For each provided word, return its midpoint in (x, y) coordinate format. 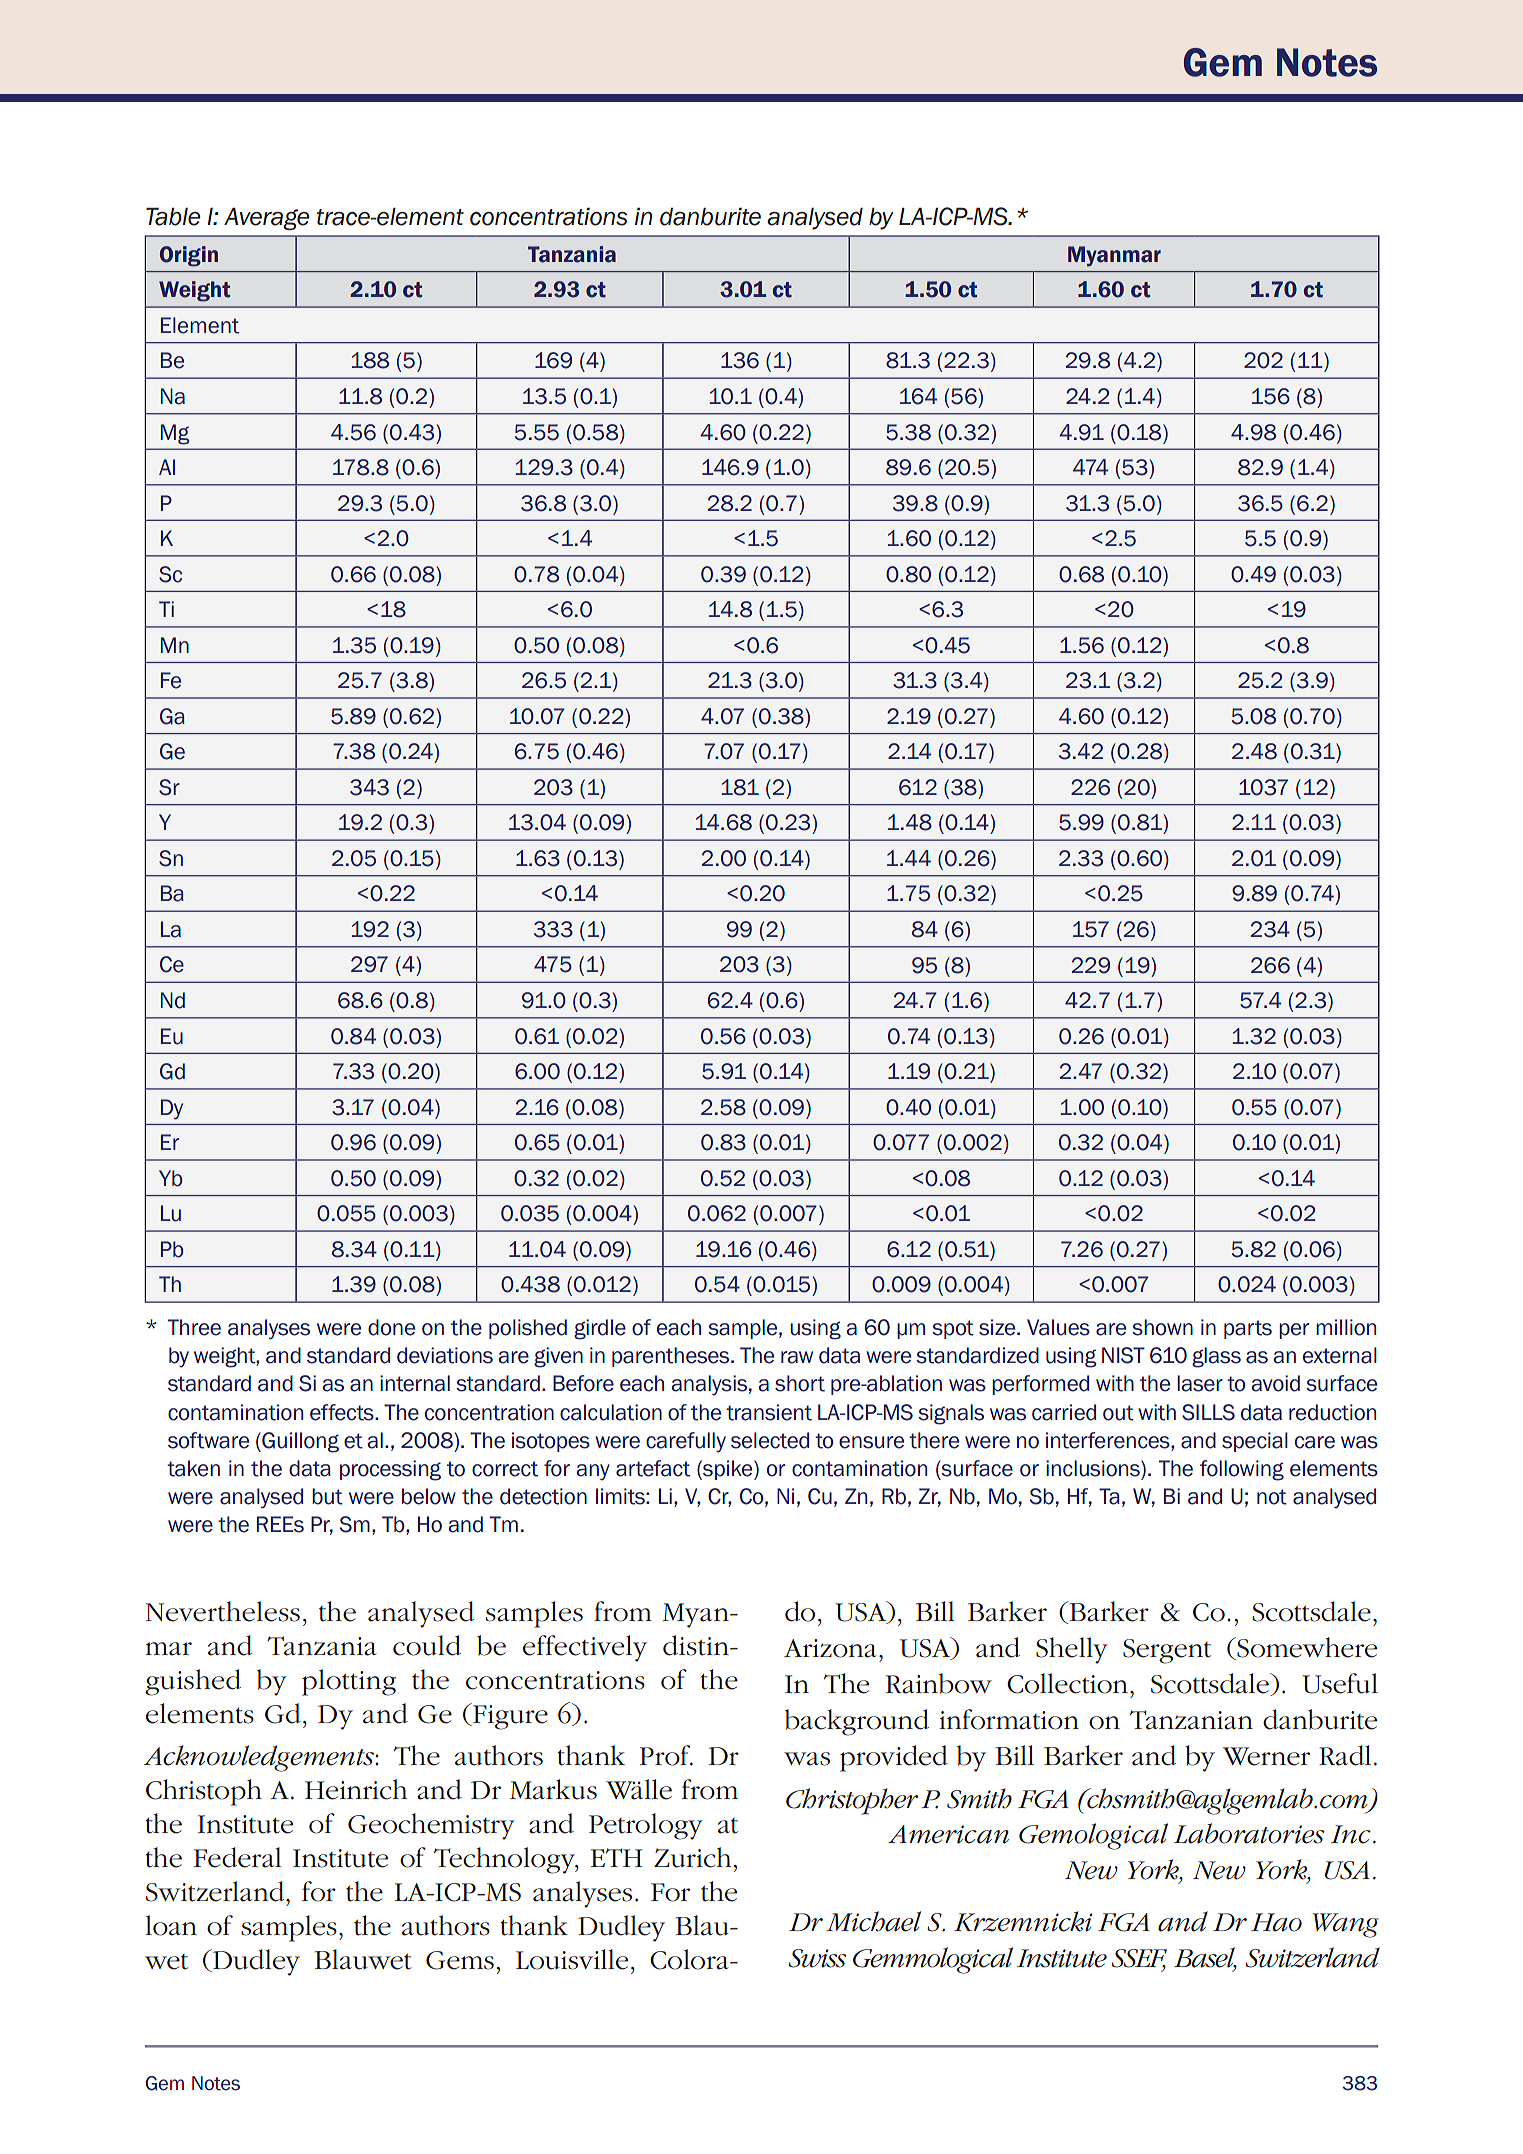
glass (1216, 1357)
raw (797, 1357)
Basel (1205, 1958)
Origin (189, 256)
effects (343, 1412)
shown (1162, 1327)
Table (173, 216)
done (391, 1327)
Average (266, 219)
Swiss (817, 1958)
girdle (600, 1329)
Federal (237, 1857)
